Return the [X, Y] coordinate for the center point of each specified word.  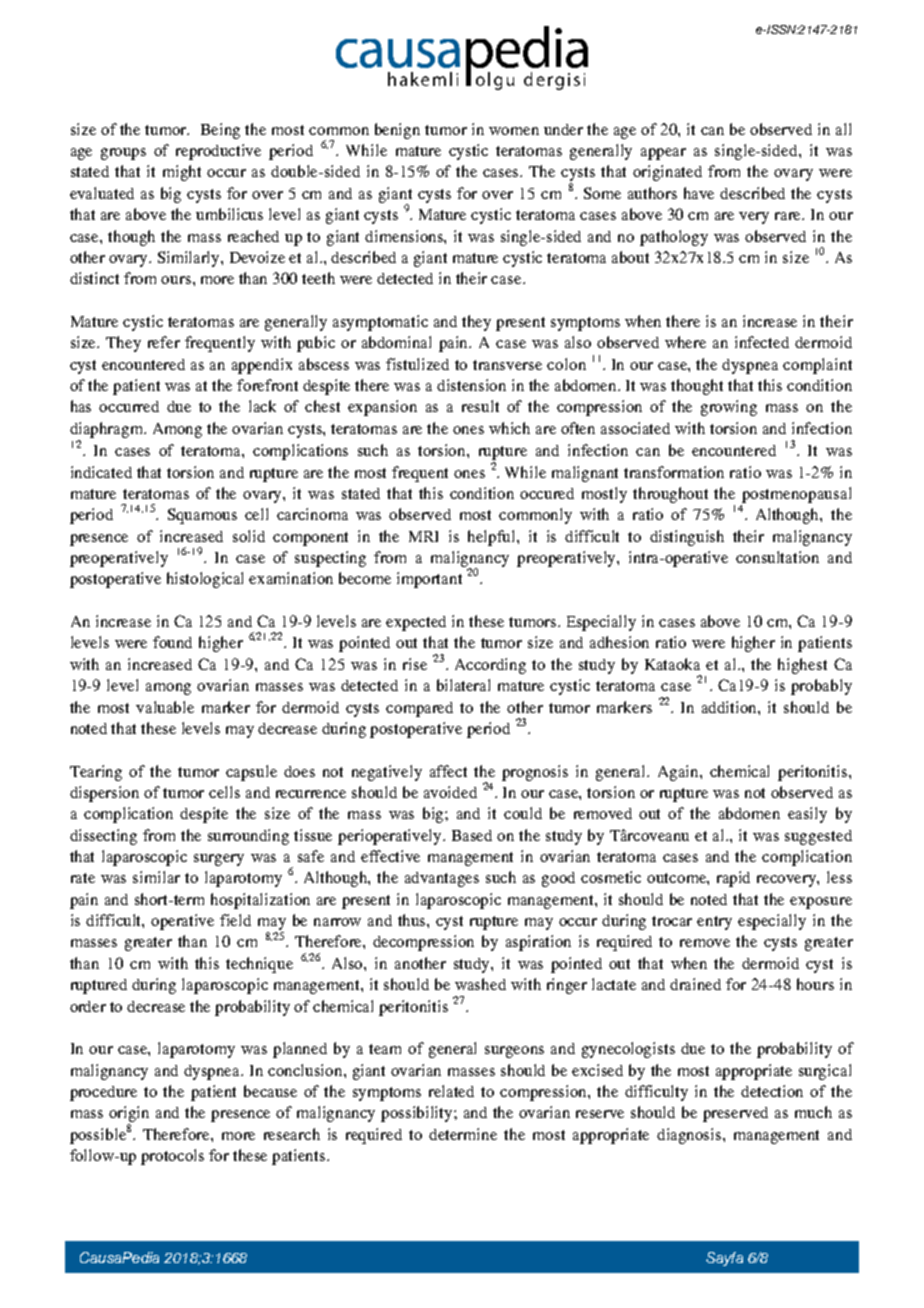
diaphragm [108, 430]
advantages [442, 879]
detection [772, 1091]
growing [729, 408]
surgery [219, 860]
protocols [172, 1157]
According [490, 666]
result [480, 406]
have [699, 193]
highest [802, 666]
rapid [733, 879]
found [172, 642]
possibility [418, 1114]
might [182, 173]
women [514, 131]
